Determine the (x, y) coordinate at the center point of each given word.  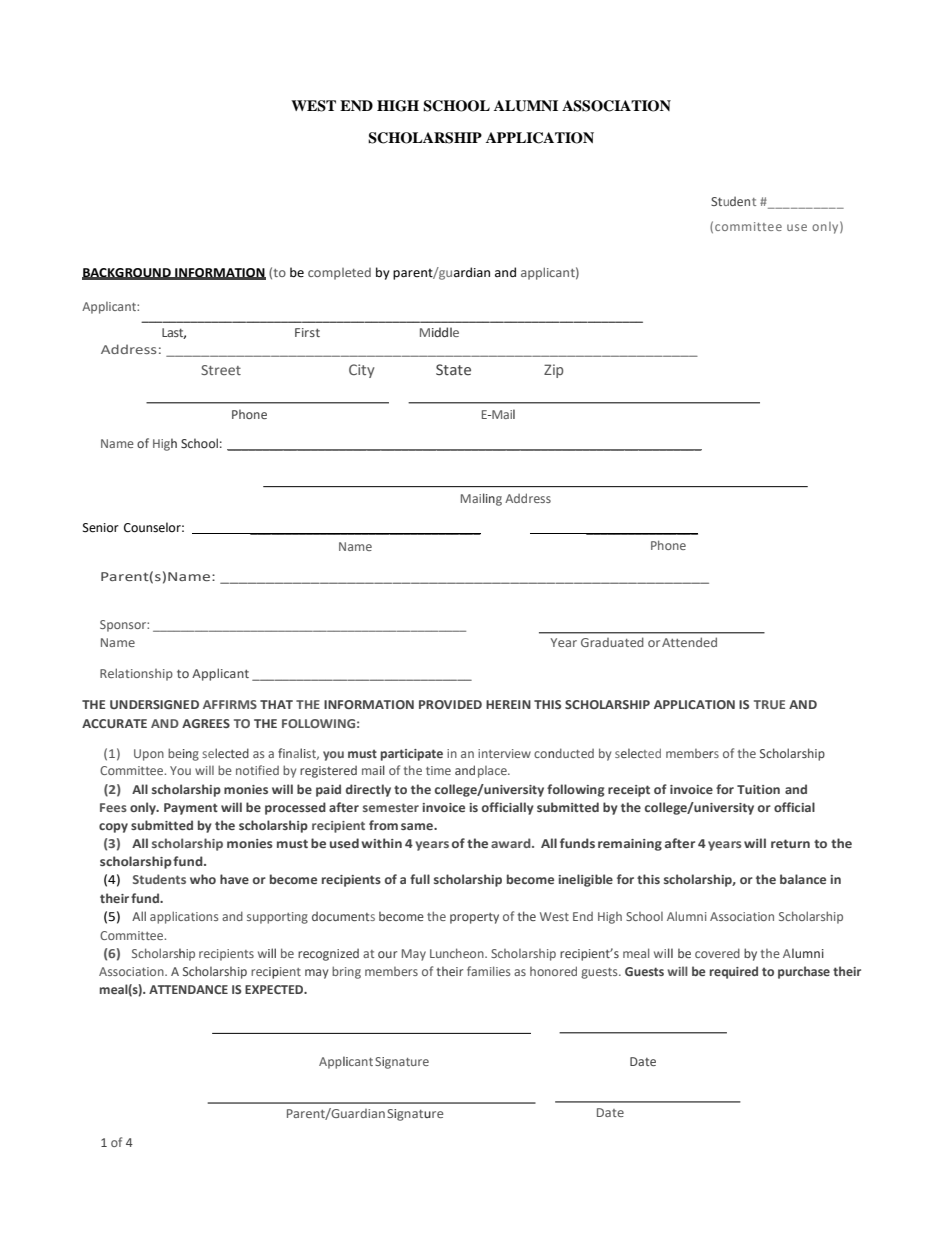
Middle (439, 332)
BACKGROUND (127, 273)
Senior (101, 528)
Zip (554, 371)
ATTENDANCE (188, 989)
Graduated (612, 642)
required (734, 972)
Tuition (758, 789)
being (183, 754)
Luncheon (458, 953)
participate (412, 755)
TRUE (769, 704)
